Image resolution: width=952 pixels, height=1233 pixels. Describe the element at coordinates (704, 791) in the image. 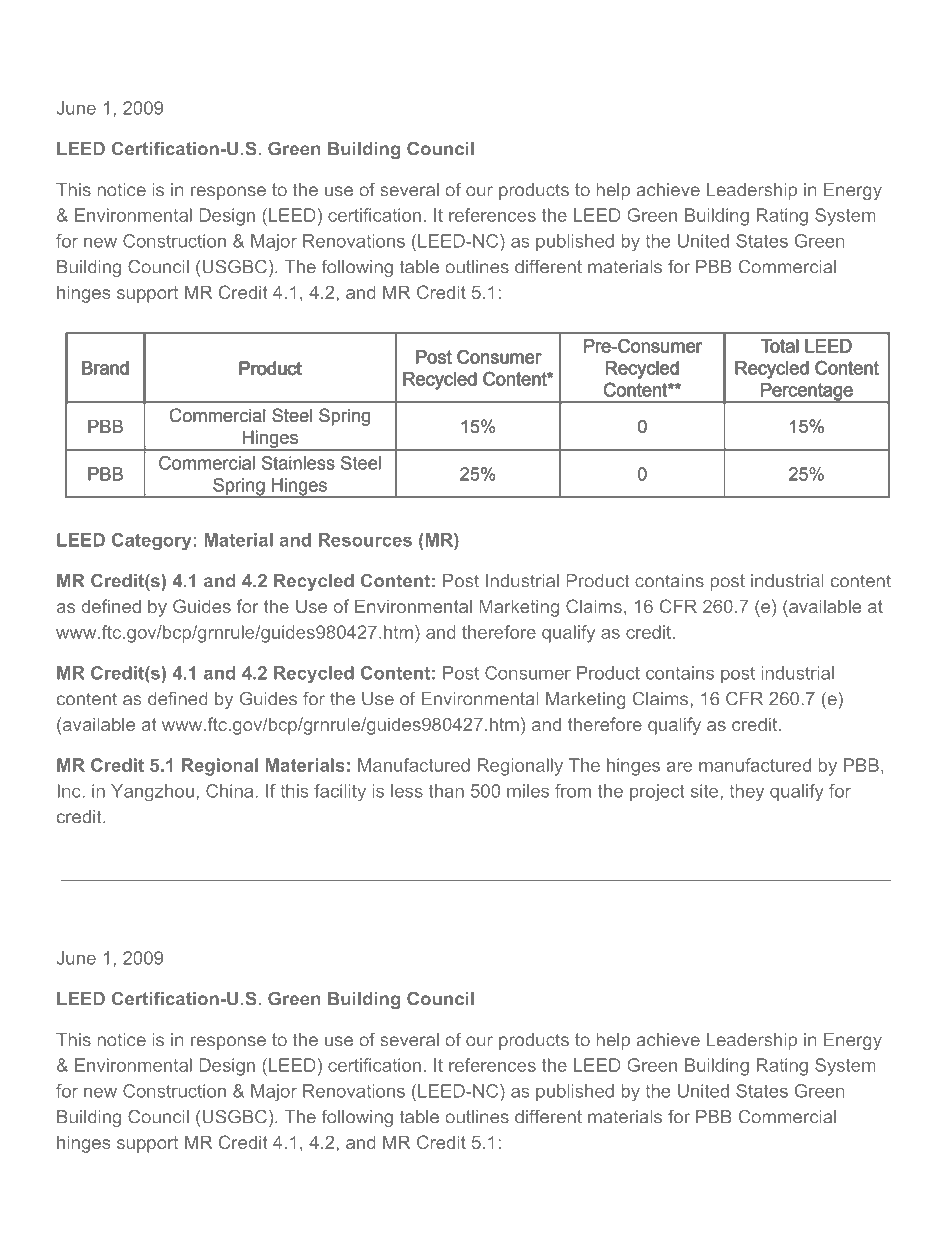

I see `site` at that location.
